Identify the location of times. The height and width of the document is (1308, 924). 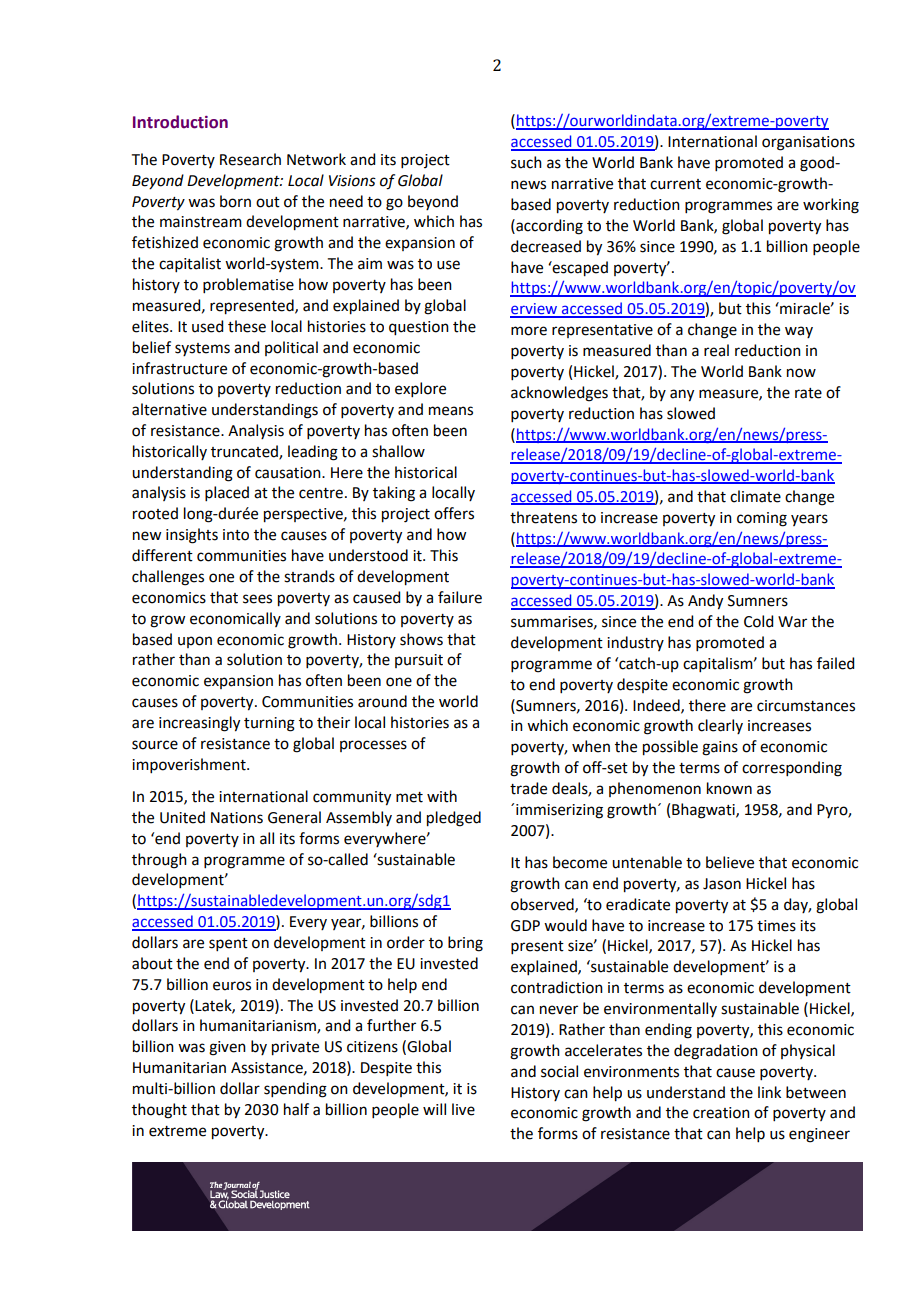
(776, 926).
